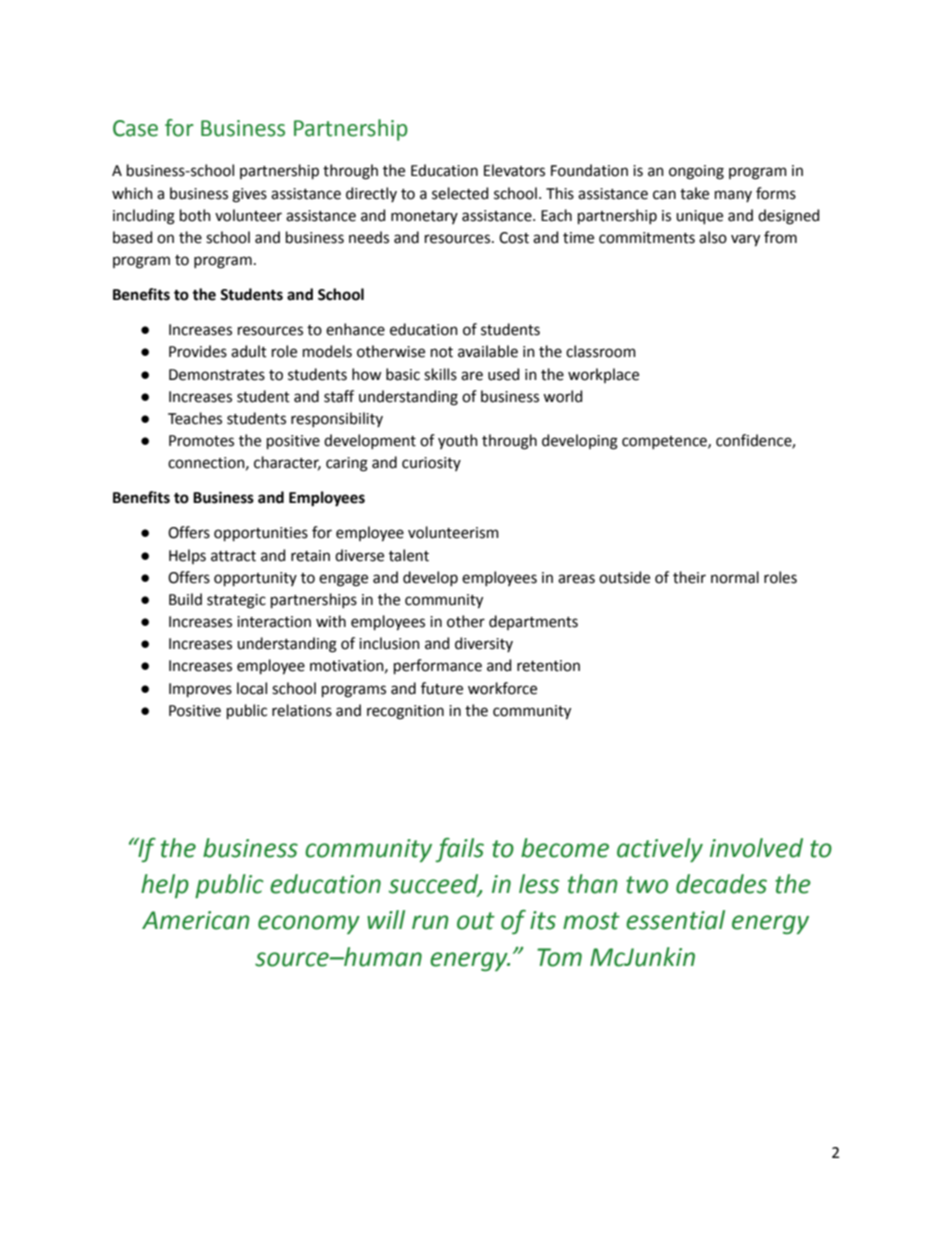 The width and height of the document is (952, 1233). I want to click on Improves, so click(200, 690).
